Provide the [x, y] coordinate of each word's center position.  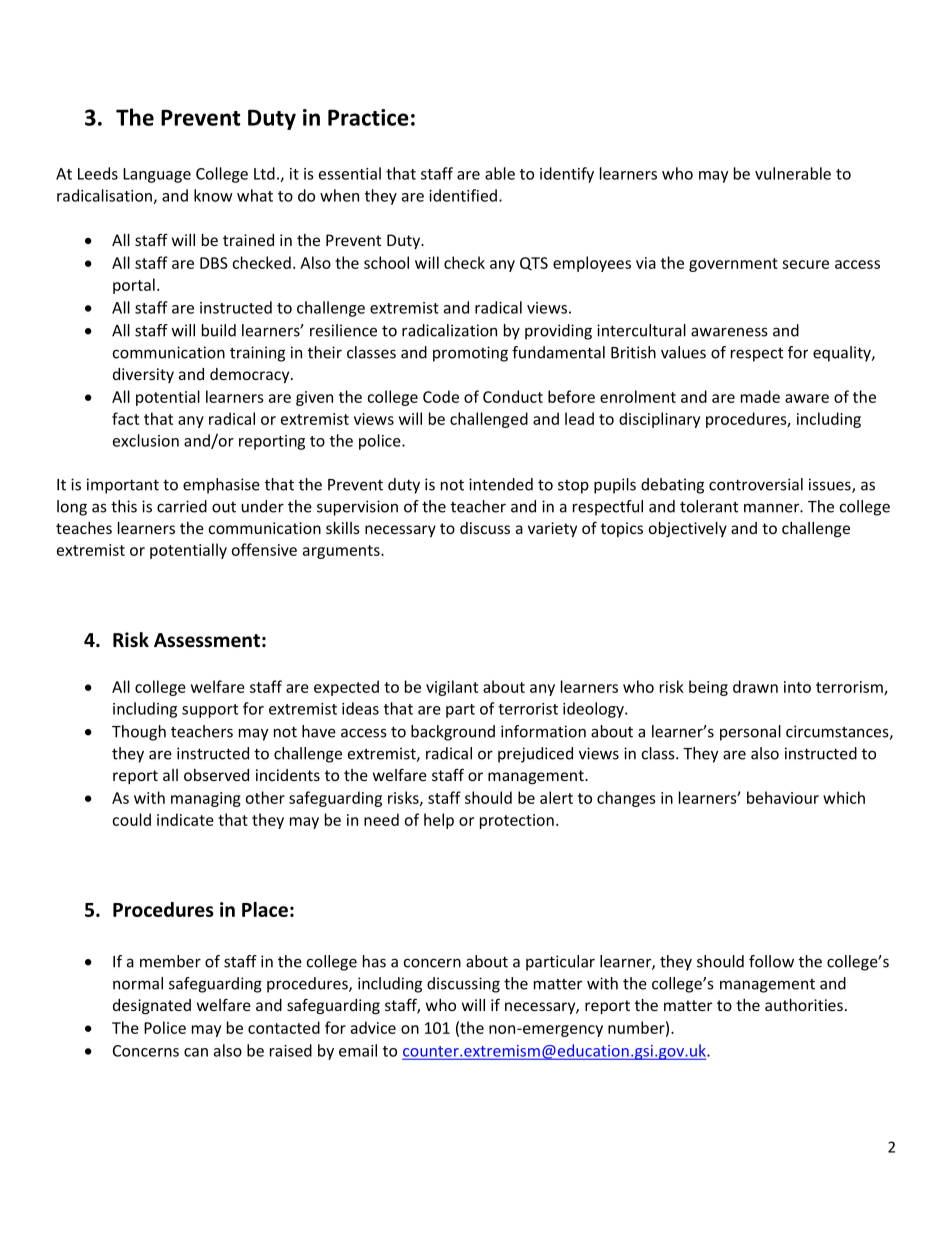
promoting [470, 354]
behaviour [783, 797]
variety [552, 529]
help [439, 821]
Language [157, 175]
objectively [688, 529]
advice [373, 1027]
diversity [143, 375]
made [760, 396]
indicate [185, 819]
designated [152, 1007]
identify [567, 175]
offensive [264, 549]
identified [463, 195]
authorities [804, 1005]
